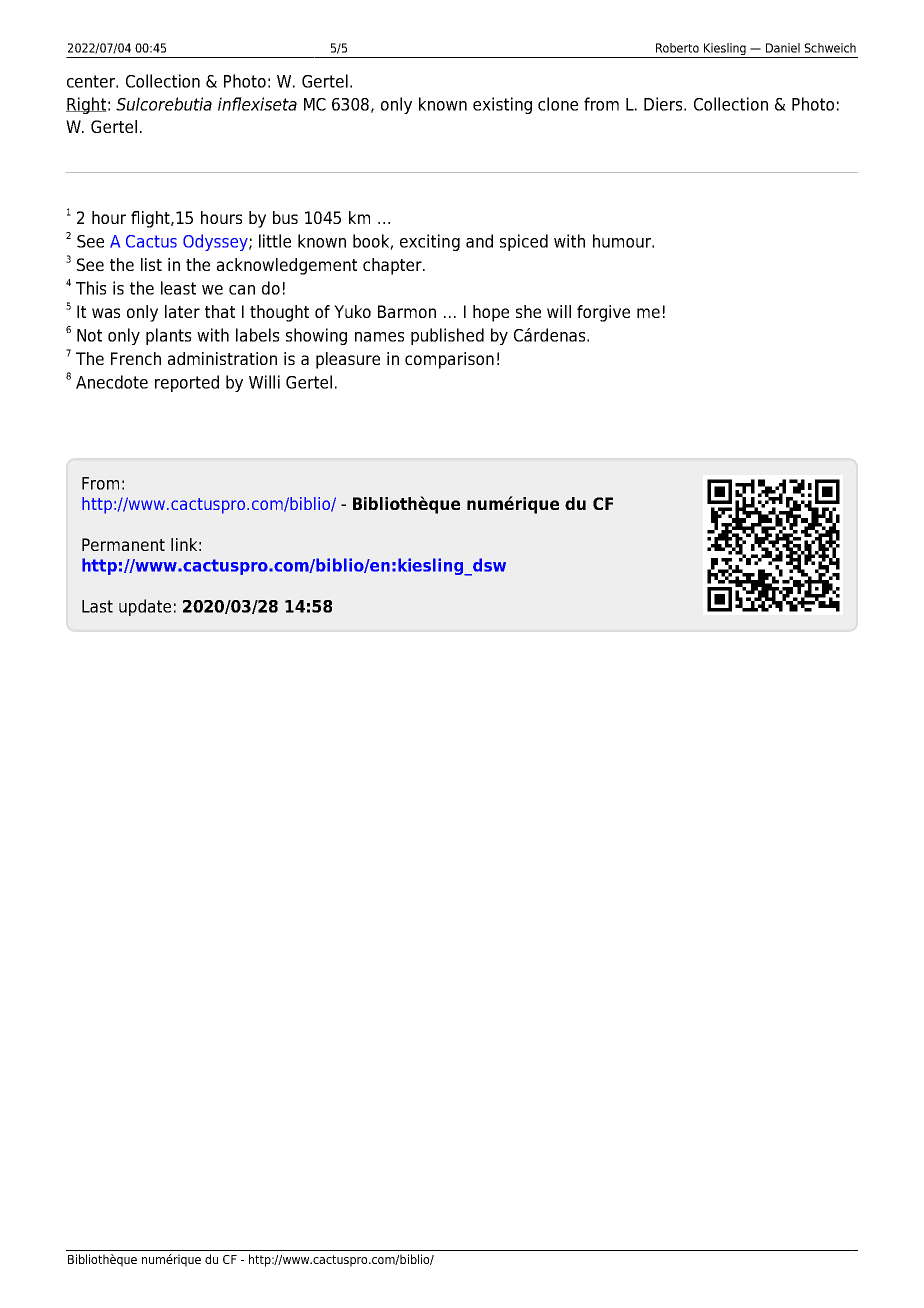 This image has height=1308, width=924. Describe the element at coordinates (430, 242) in the image. I see `exciting` at that location.
